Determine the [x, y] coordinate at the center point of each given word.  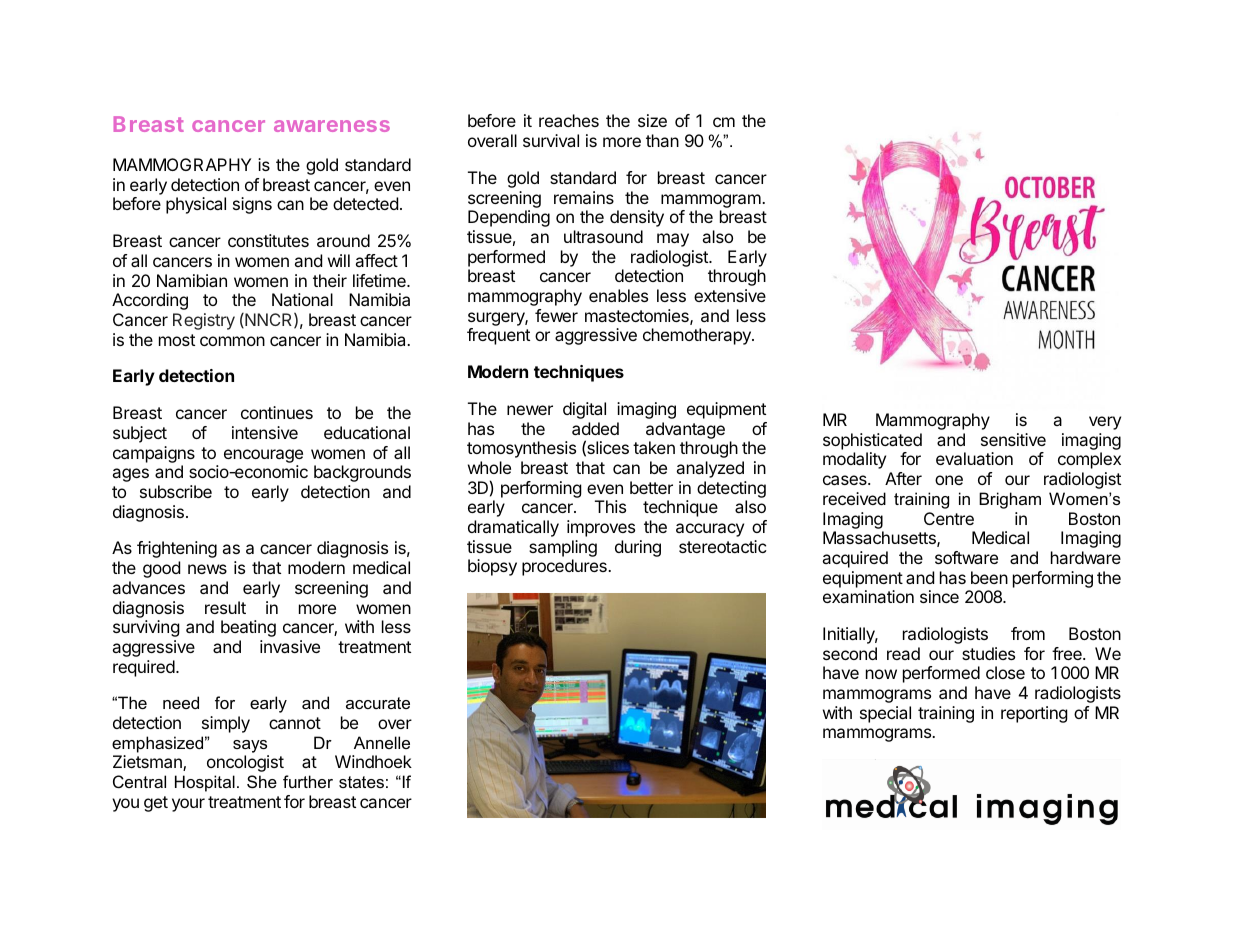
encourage [263, 456]
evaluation [974, 458]
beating [248, 628]
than [662, 140]
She [262, 781]
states [361, 782]
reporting [1034, 714]
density [637, 218]
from [1028, 633]
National [302, 299]
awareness [332, 126]
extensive [730, 295]
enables [618, 295]
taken [654, 447]
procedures [565, 567]
